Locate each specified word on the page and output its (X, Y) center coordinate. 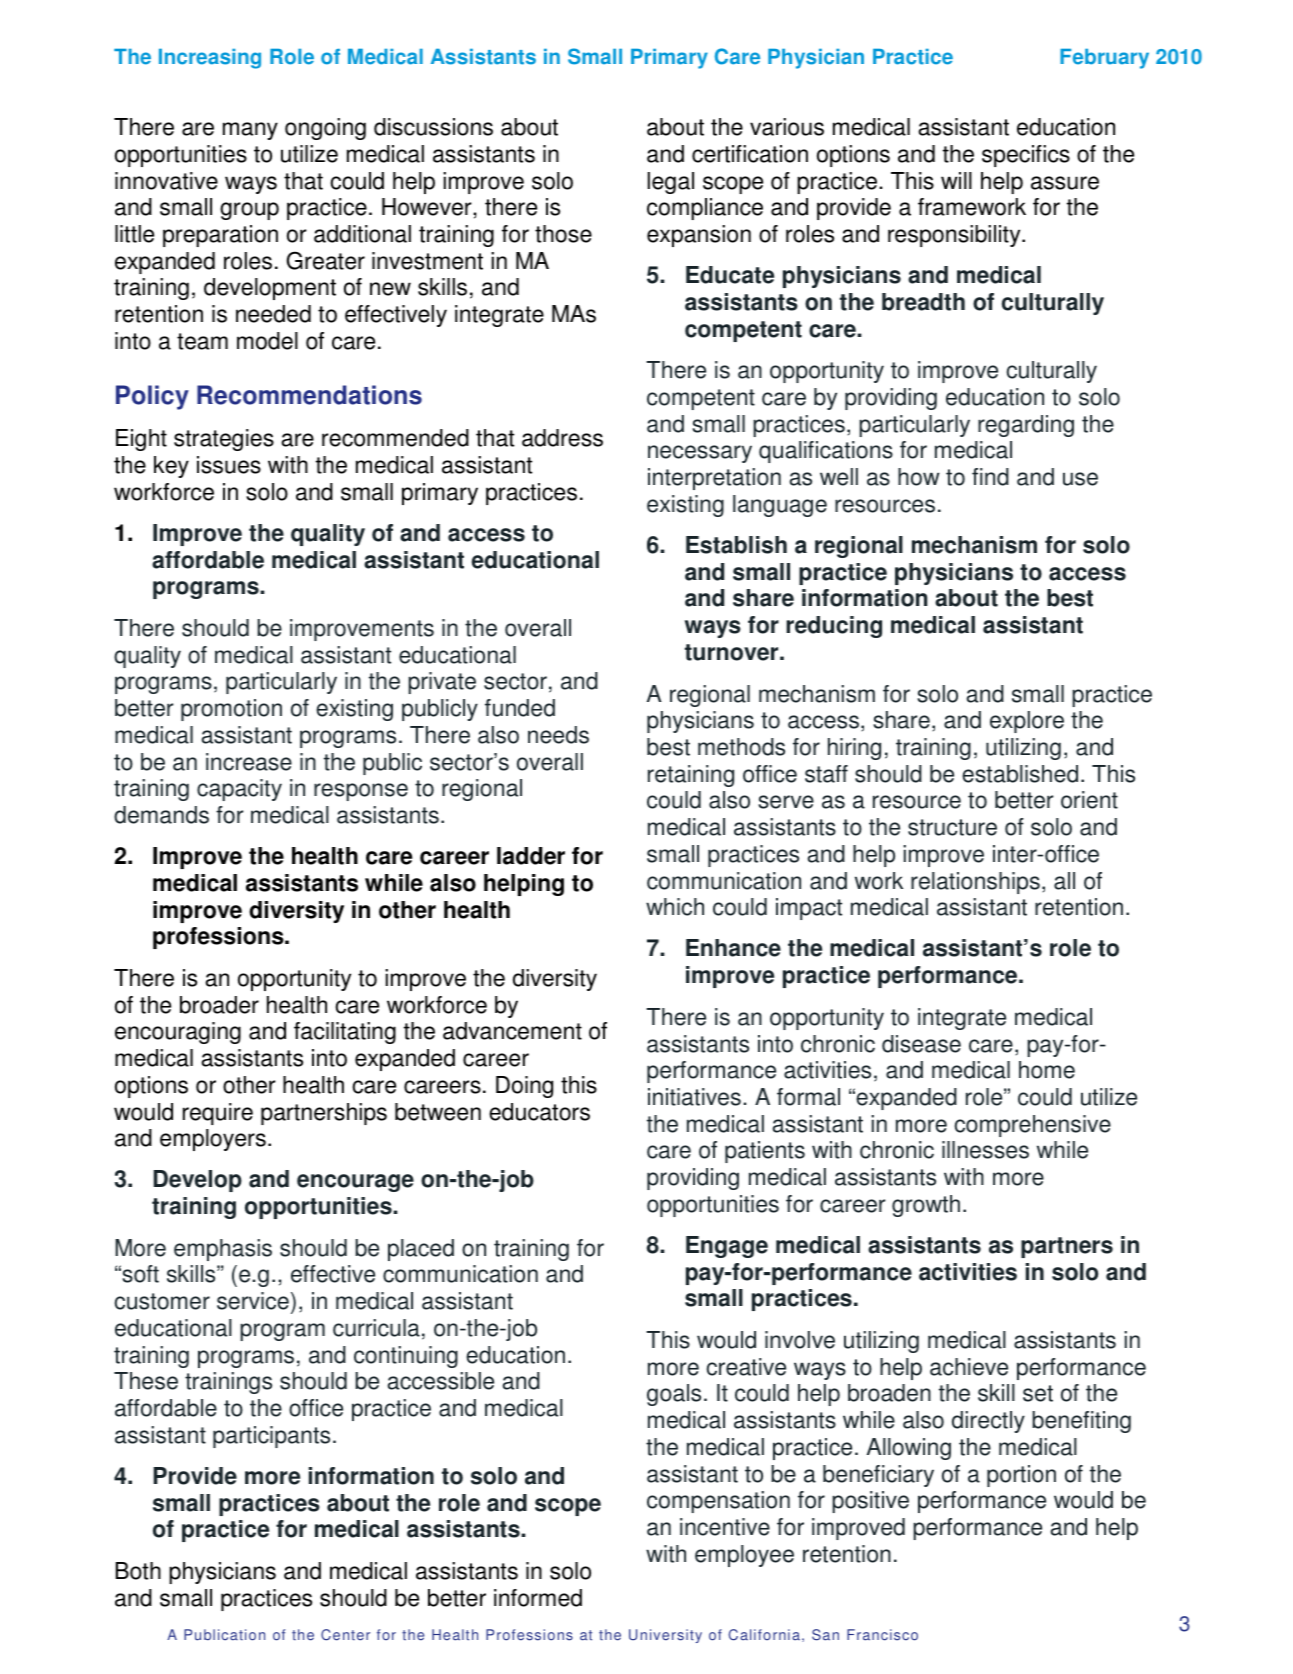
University (665, 1636)
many (250, 131)
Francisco (882, 1635)
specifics (1026, 156)
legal (671, 183)
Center (345, 1635)
